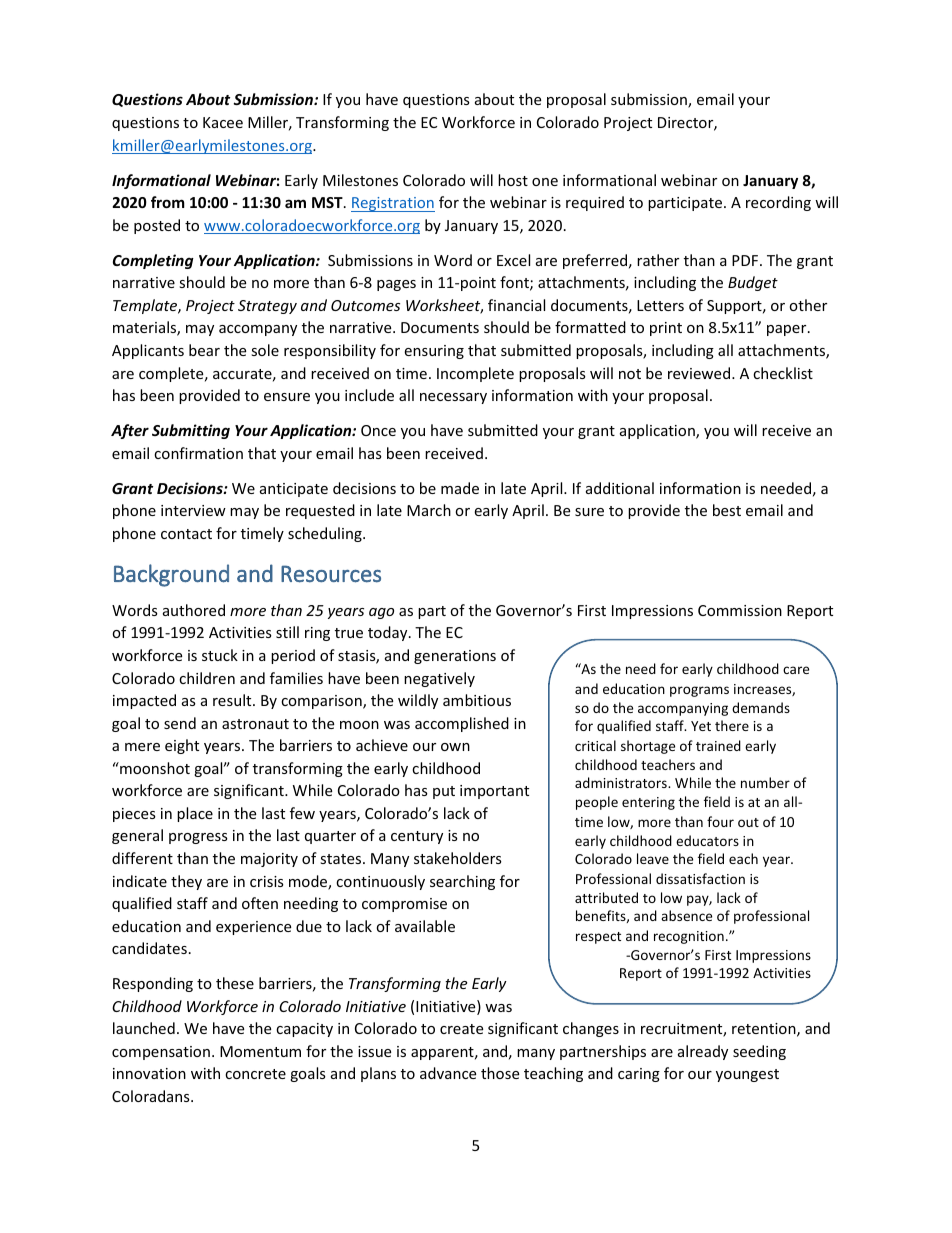 Image resolution: width=952 pixels, height=1233 pixels. What do you see at coordinates (778, 203) in the page?
I see `recording` at bounding box center [778, 203].
